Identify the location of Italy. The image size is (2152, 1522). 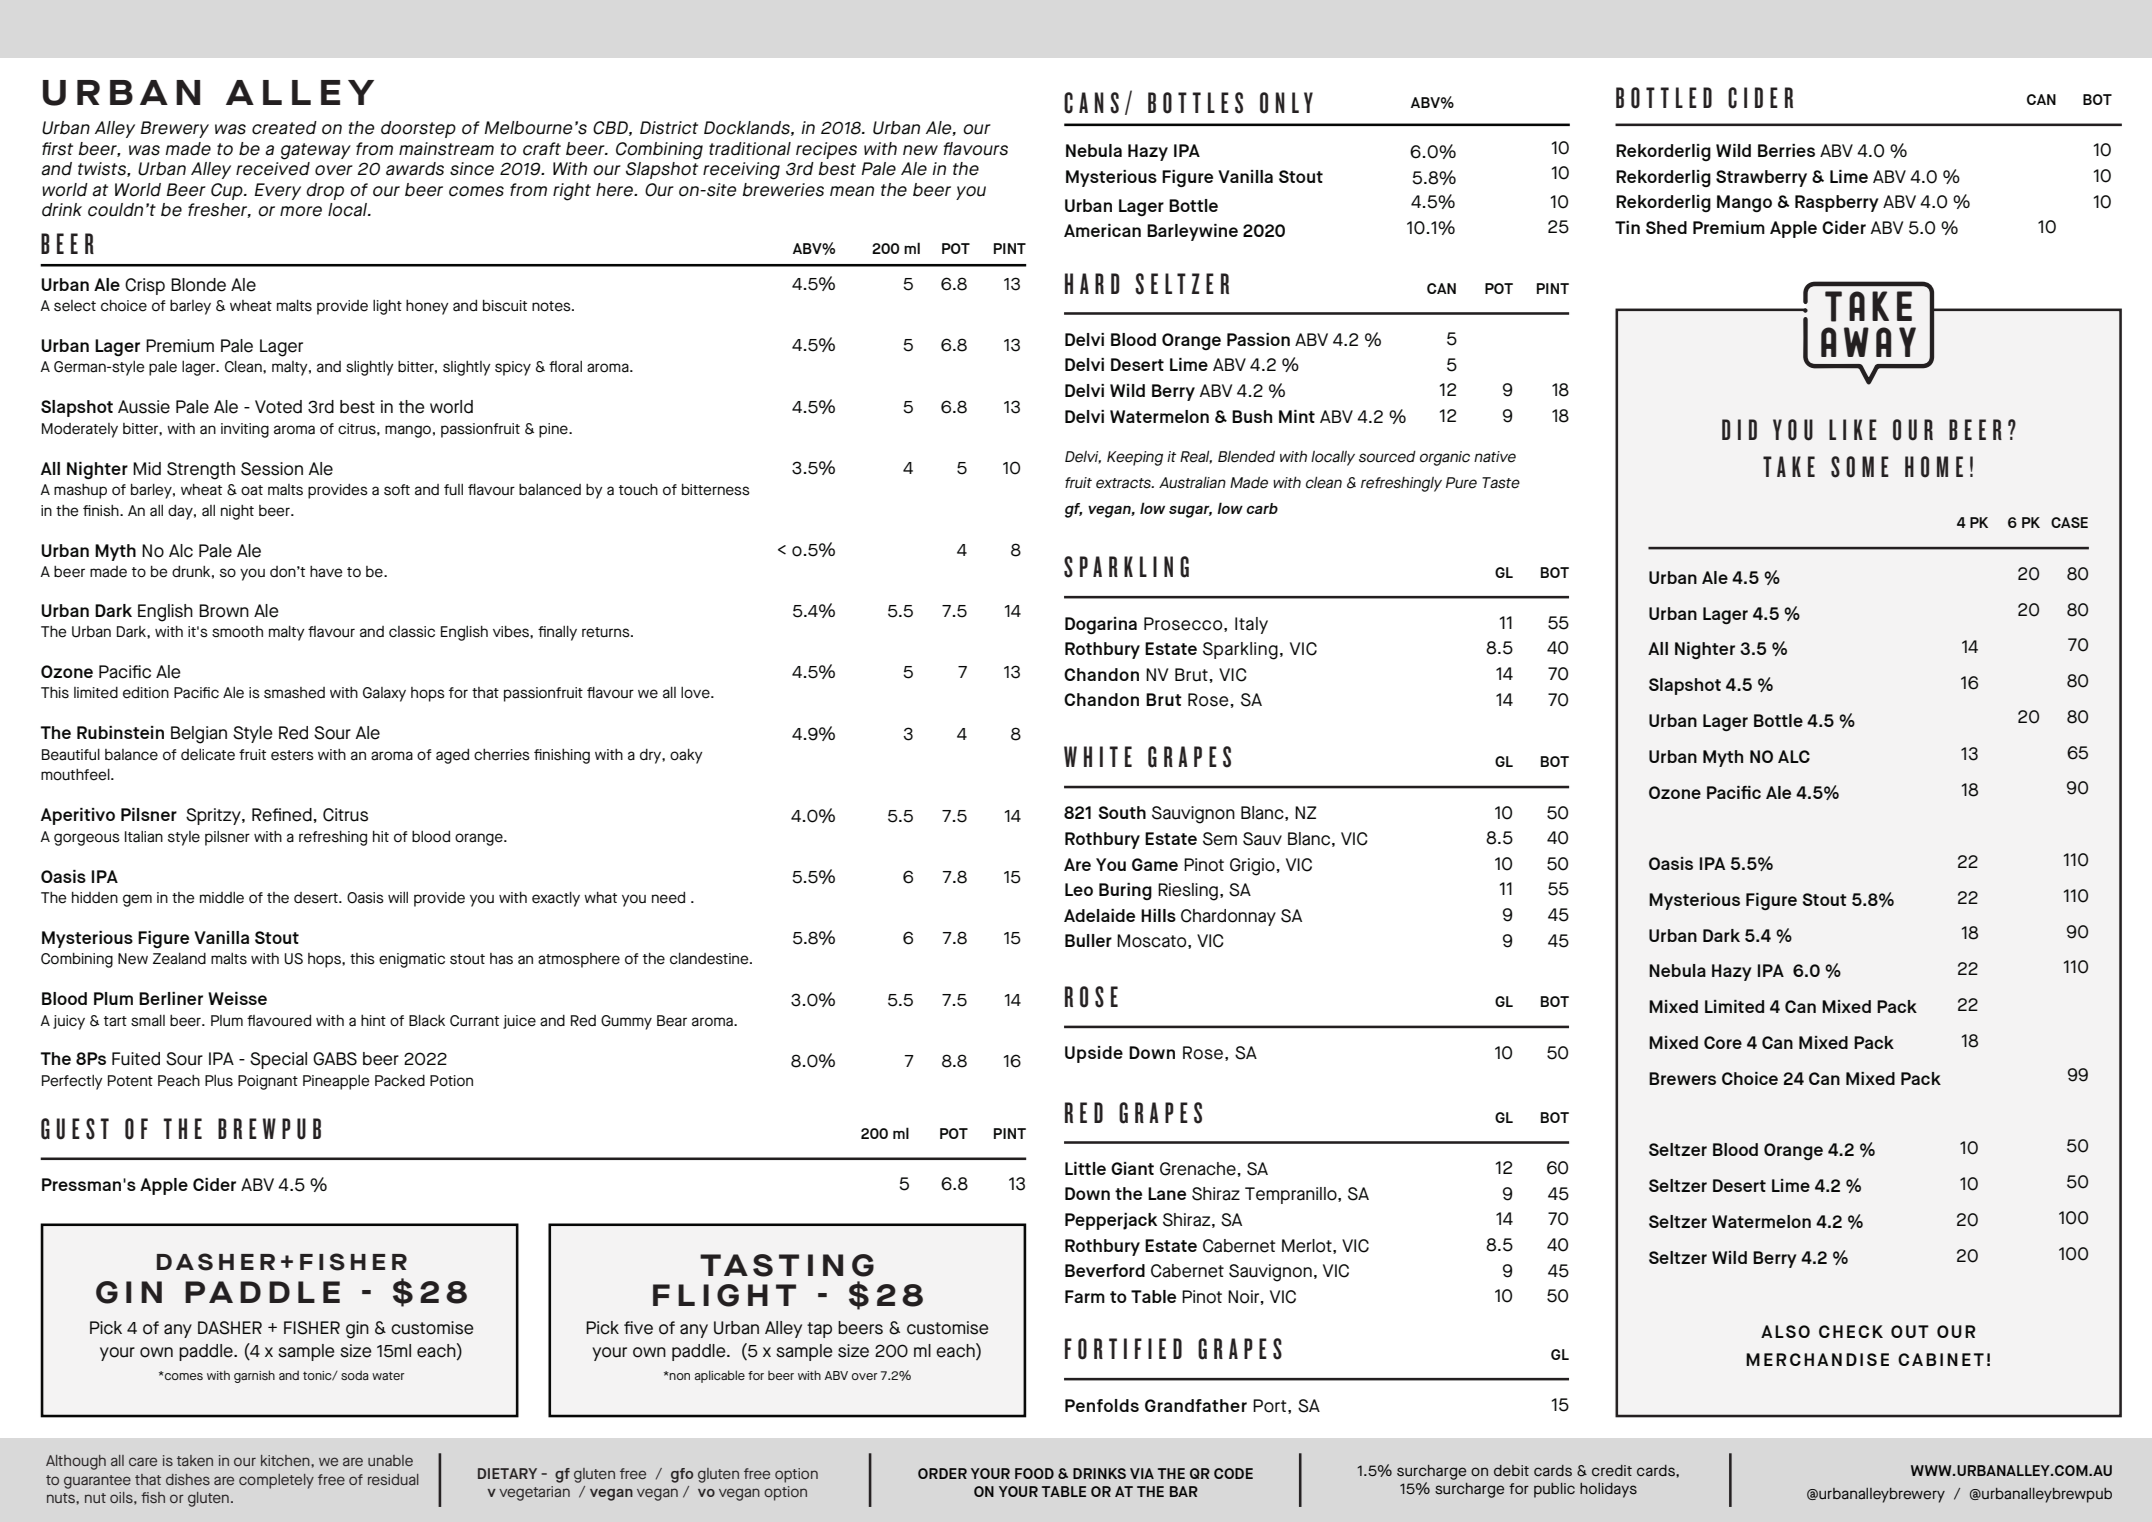
(1251, 625).
